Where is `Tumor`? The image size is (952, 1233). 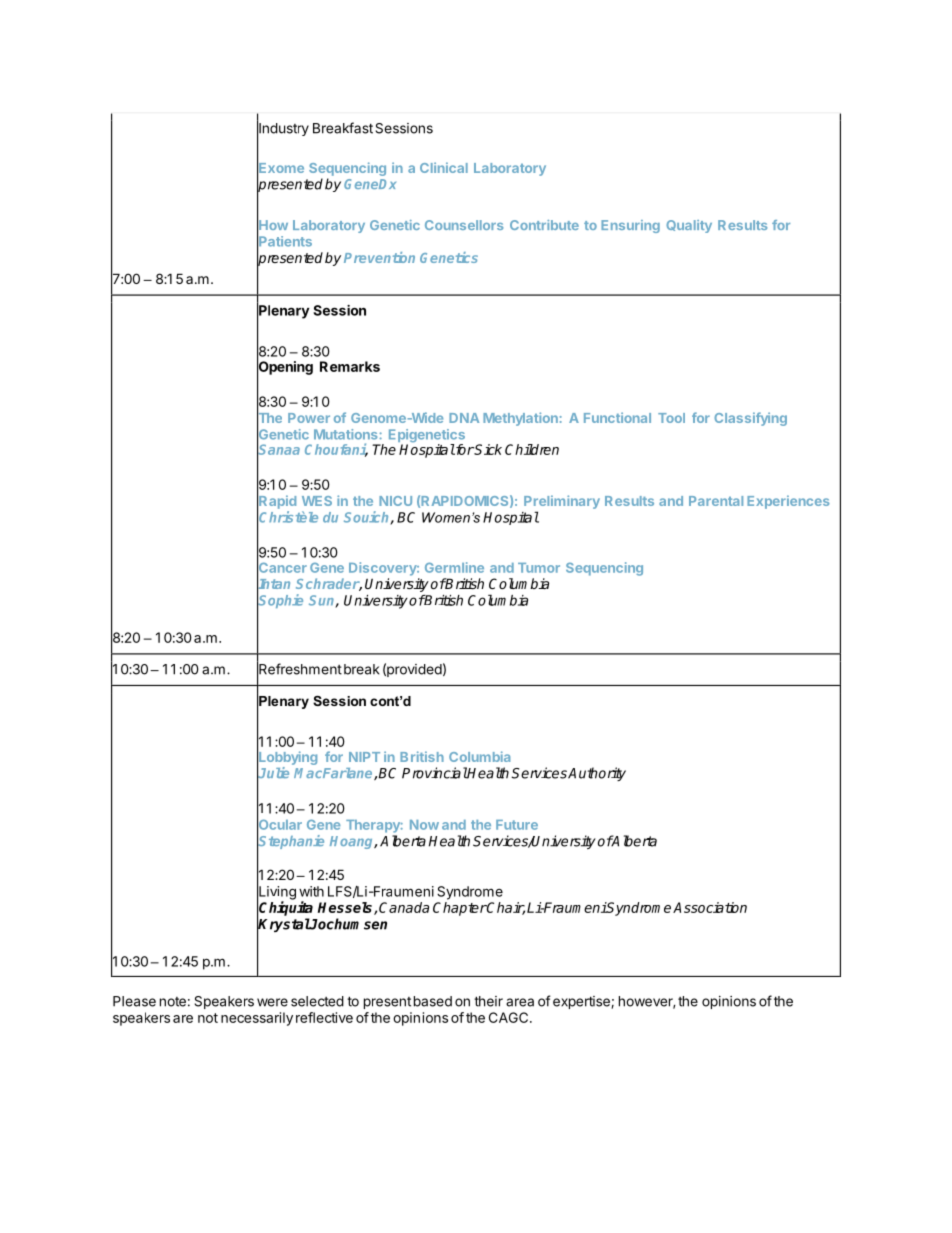
Tumor is located at coordinates (539, 568).
